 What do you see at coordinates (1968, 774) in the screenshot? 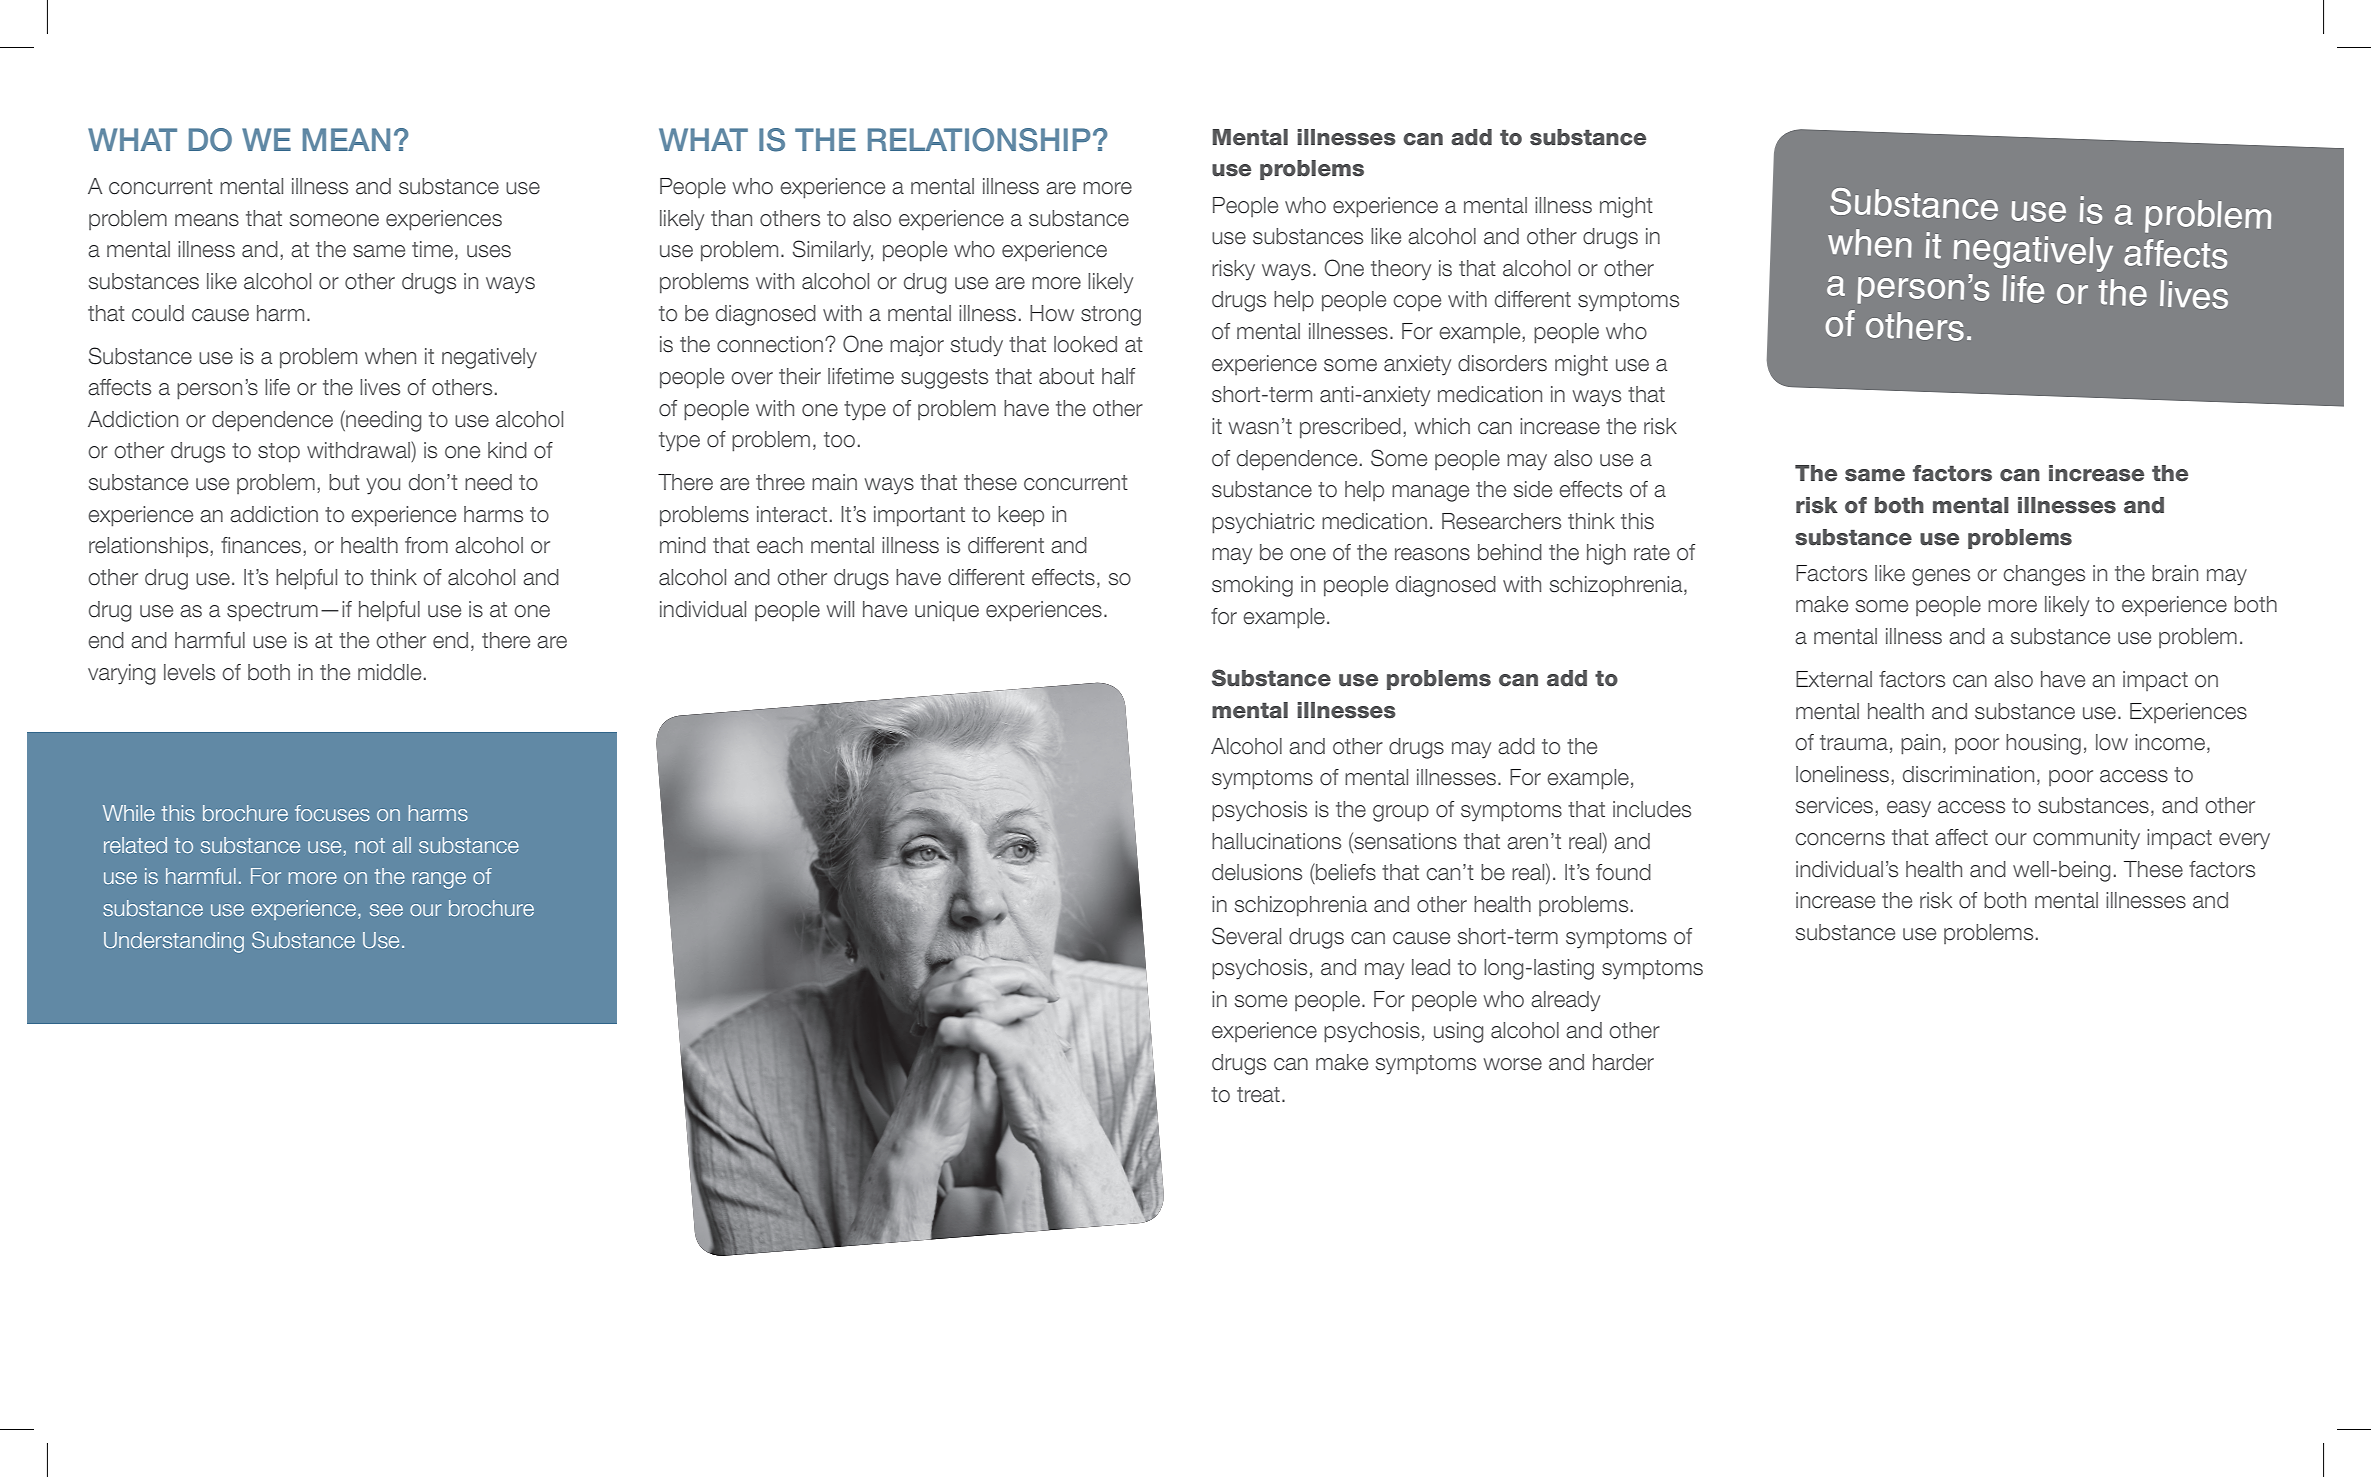
I see `discrimination` at bounding box center [1968, 774].
